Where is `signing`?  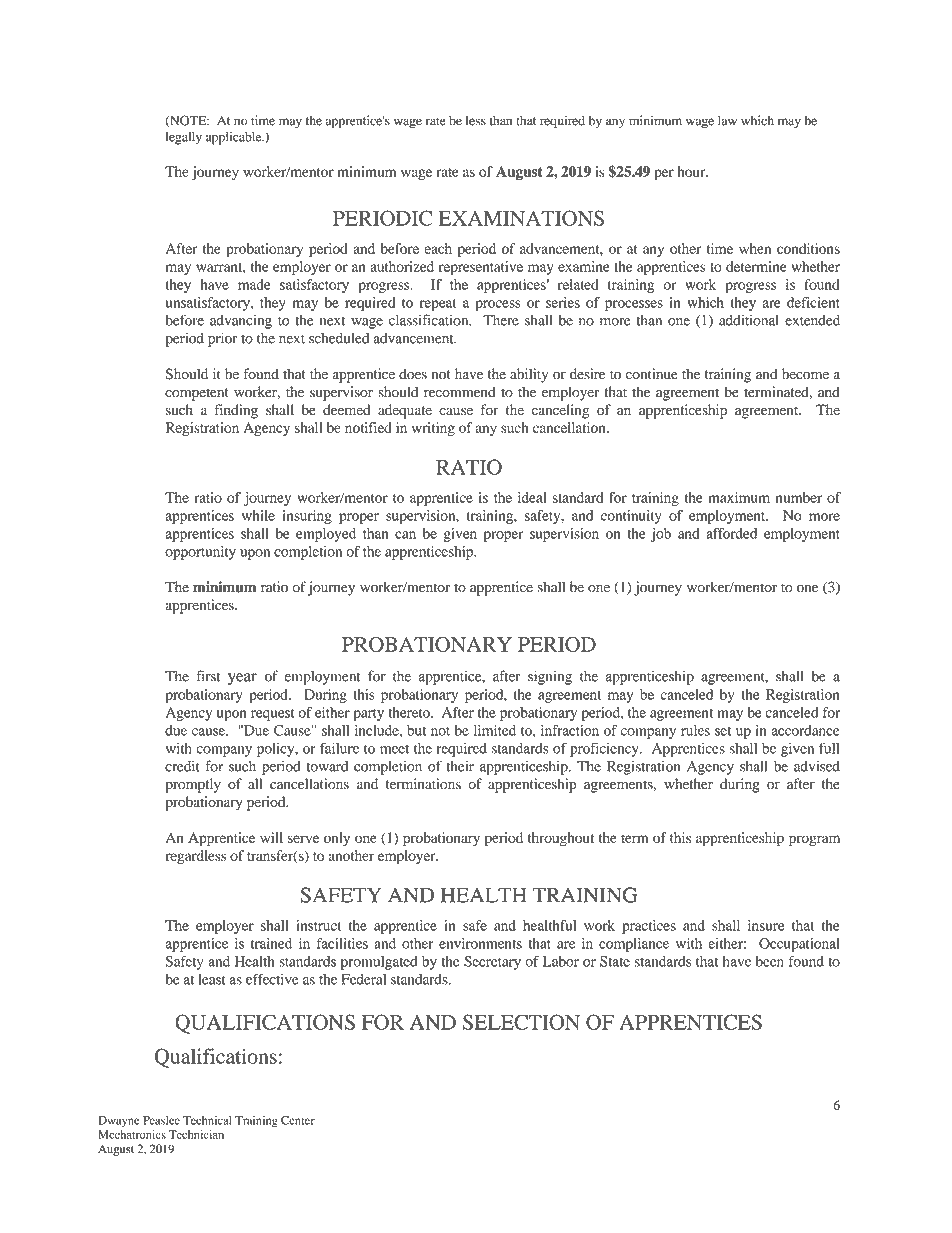
signing is located at coordinates (550, 677).
